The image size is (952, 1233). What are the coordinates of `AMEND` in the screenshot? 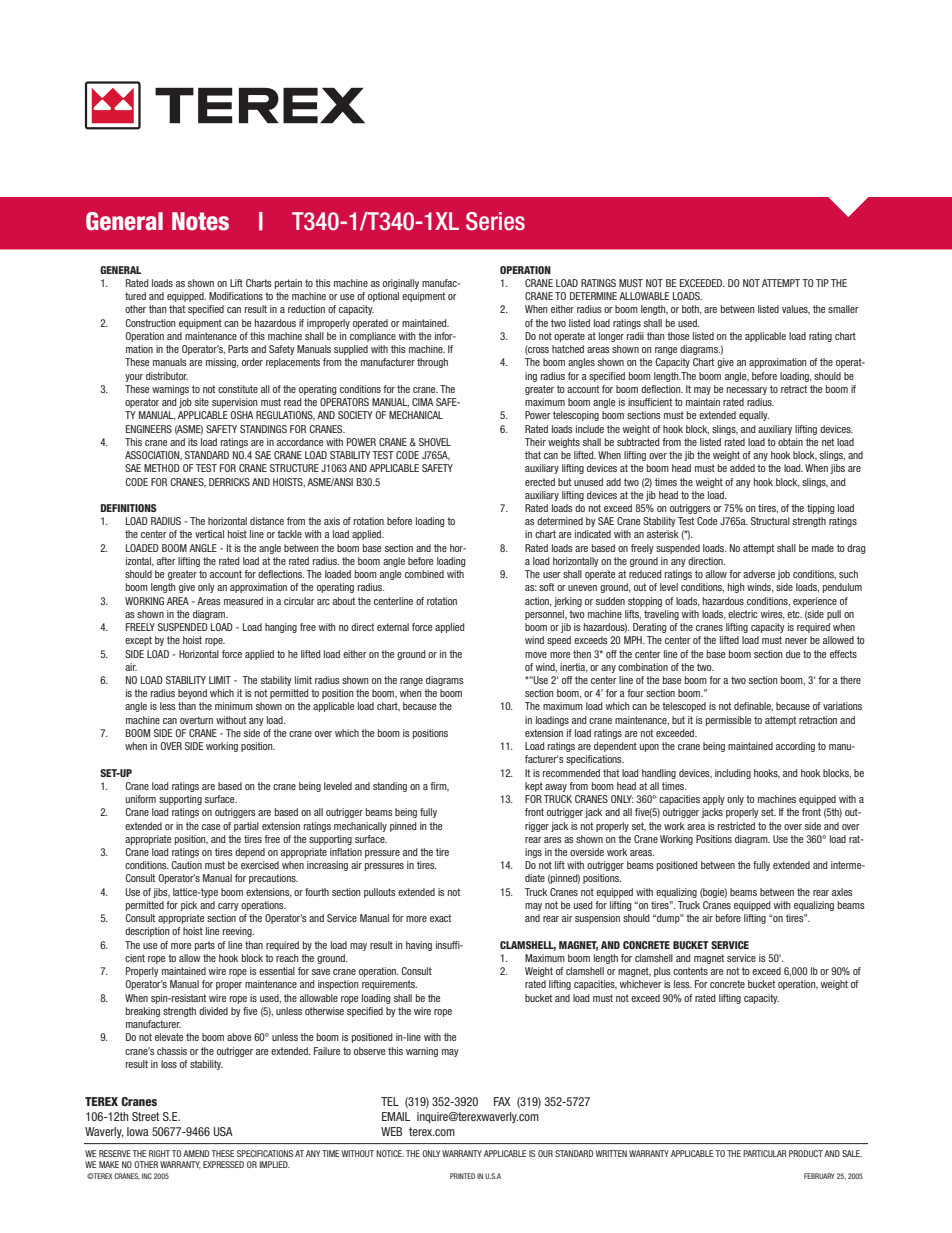 It's located at (196, 1153).
